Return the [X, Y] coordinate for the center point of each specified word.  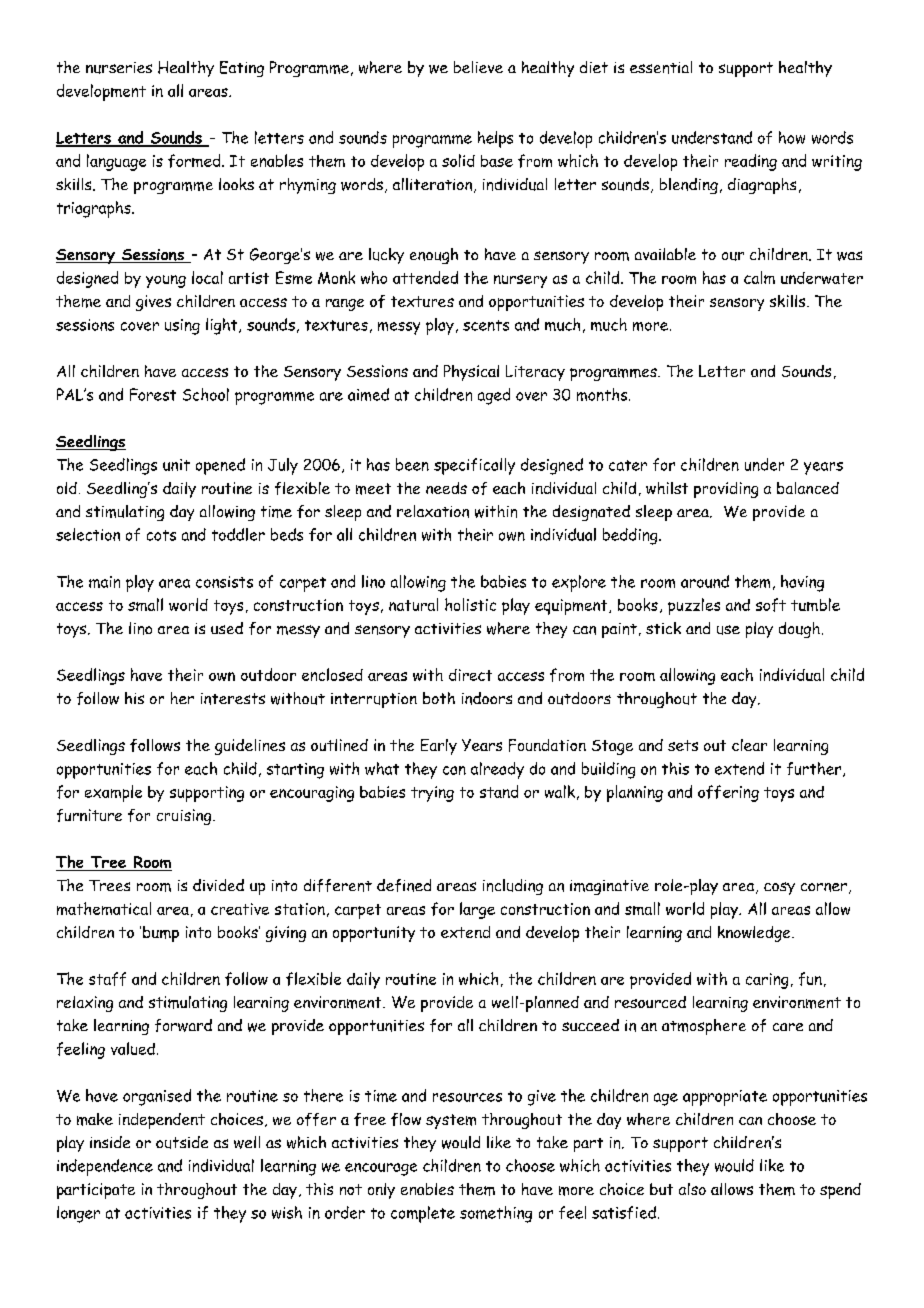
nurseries [119, 68]
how [792, 137]
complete [423, 1214]
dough [799, 630]
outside [182, 1142]
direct [470, 675]
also [692, 1189]
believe [478, 67]
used [227, 628]
